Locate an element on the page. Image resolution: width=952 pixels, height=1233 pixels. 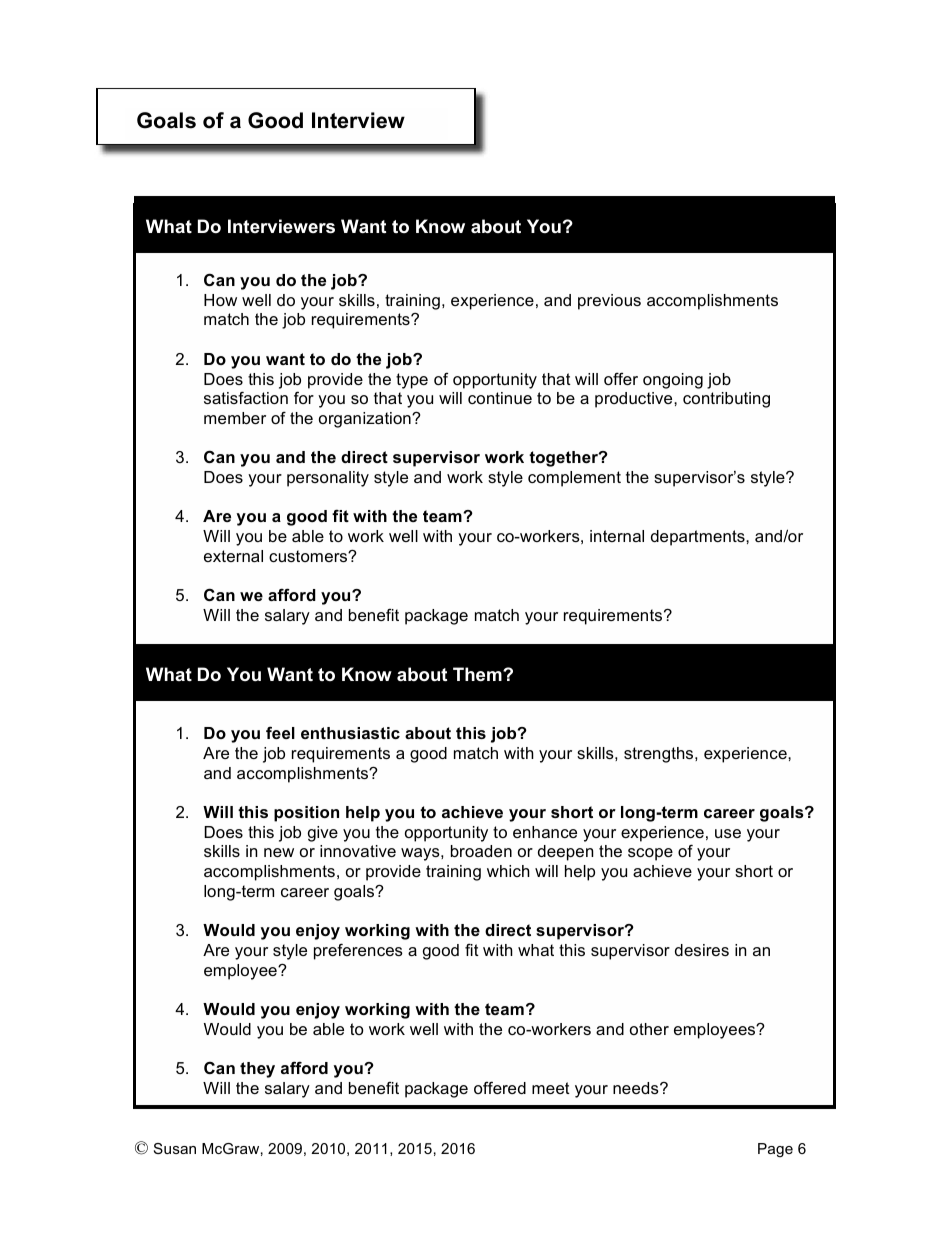
Them is located at coordinates (478, 674).
